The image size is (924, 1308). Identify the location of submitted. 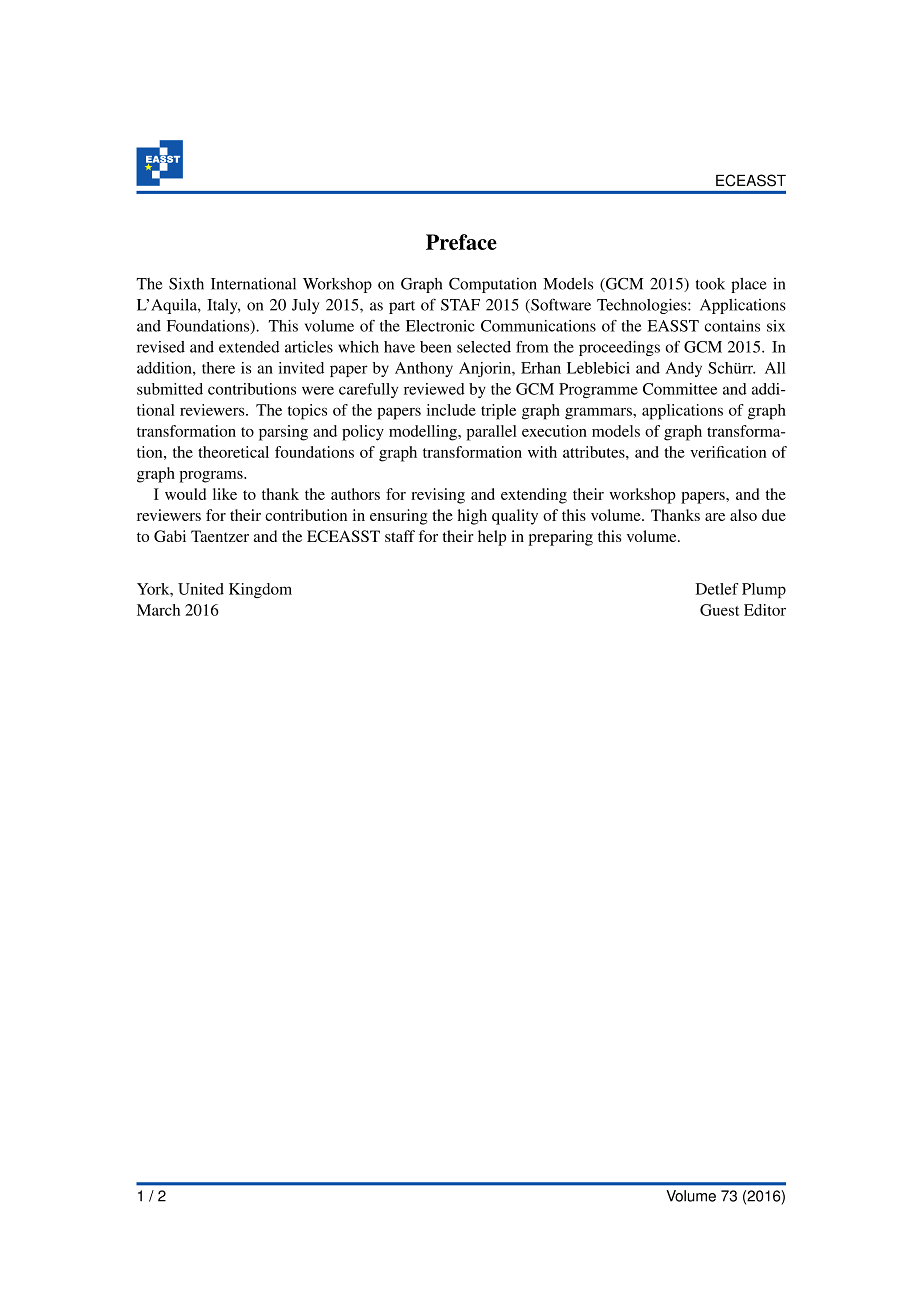
(170, 389).
